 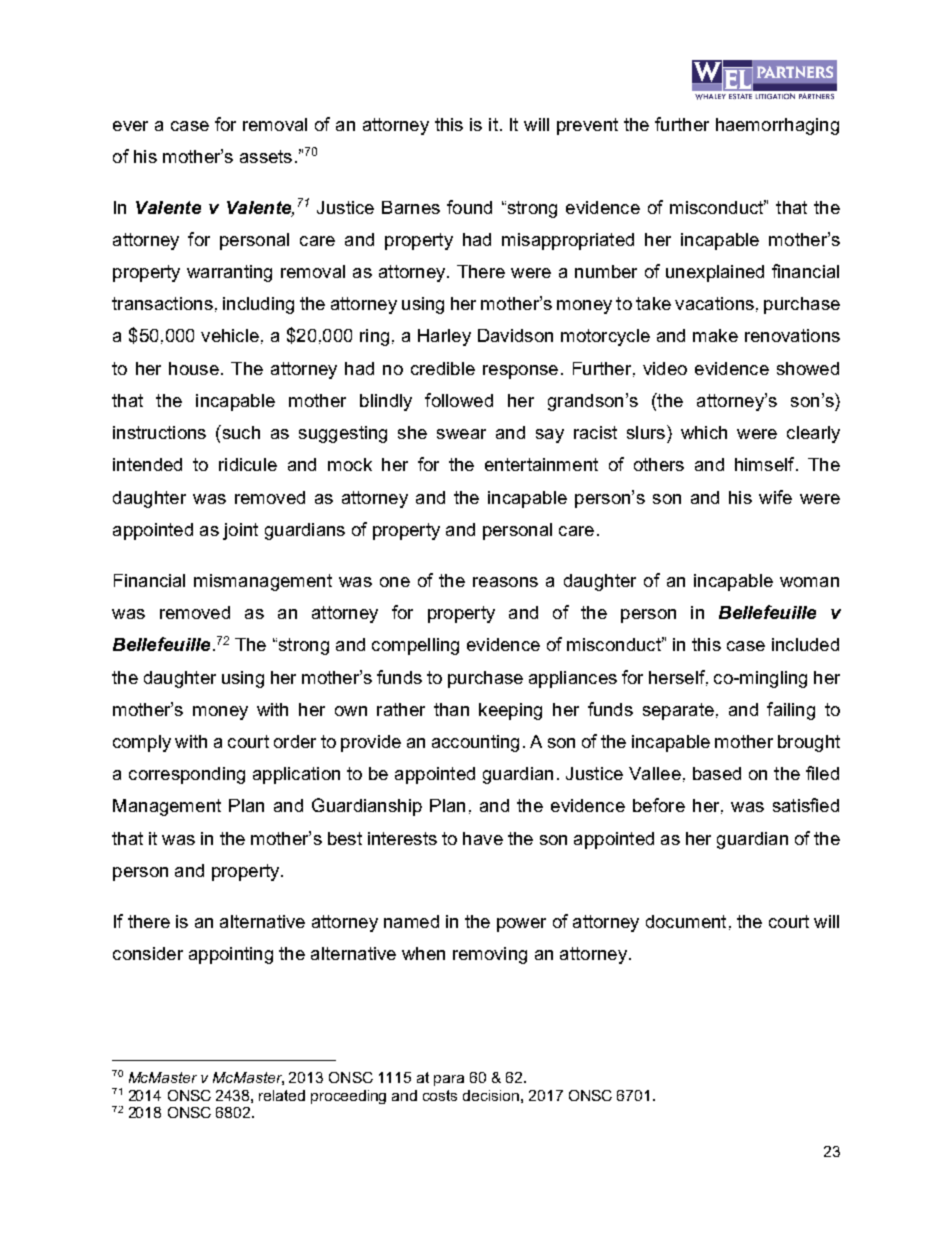 I want to click on have, so click(x=483, y=838).
